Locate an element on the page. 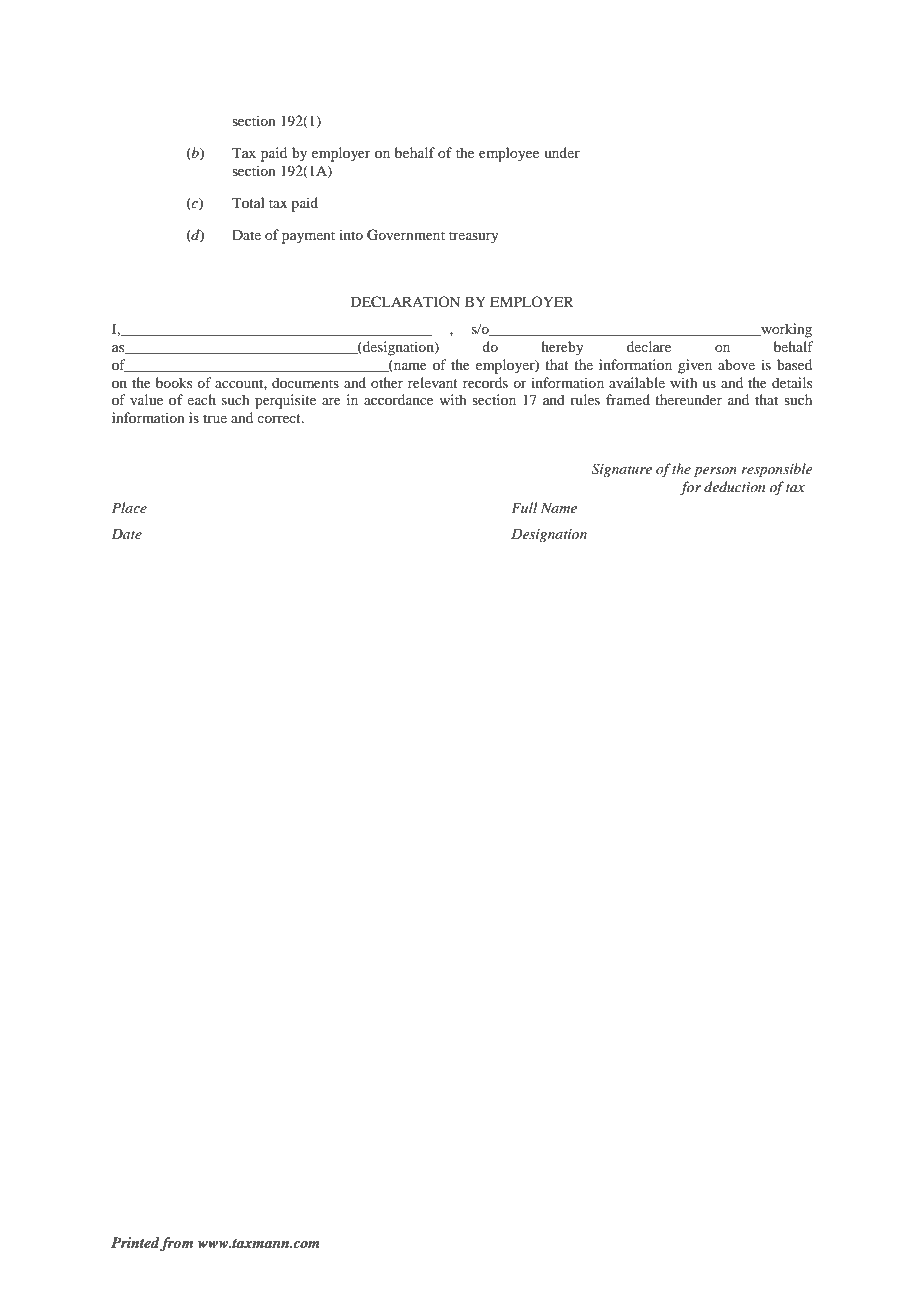 Image resolution: width=924 pixels, height=1308 pixels. framed is located at coordinates (628, 399).
